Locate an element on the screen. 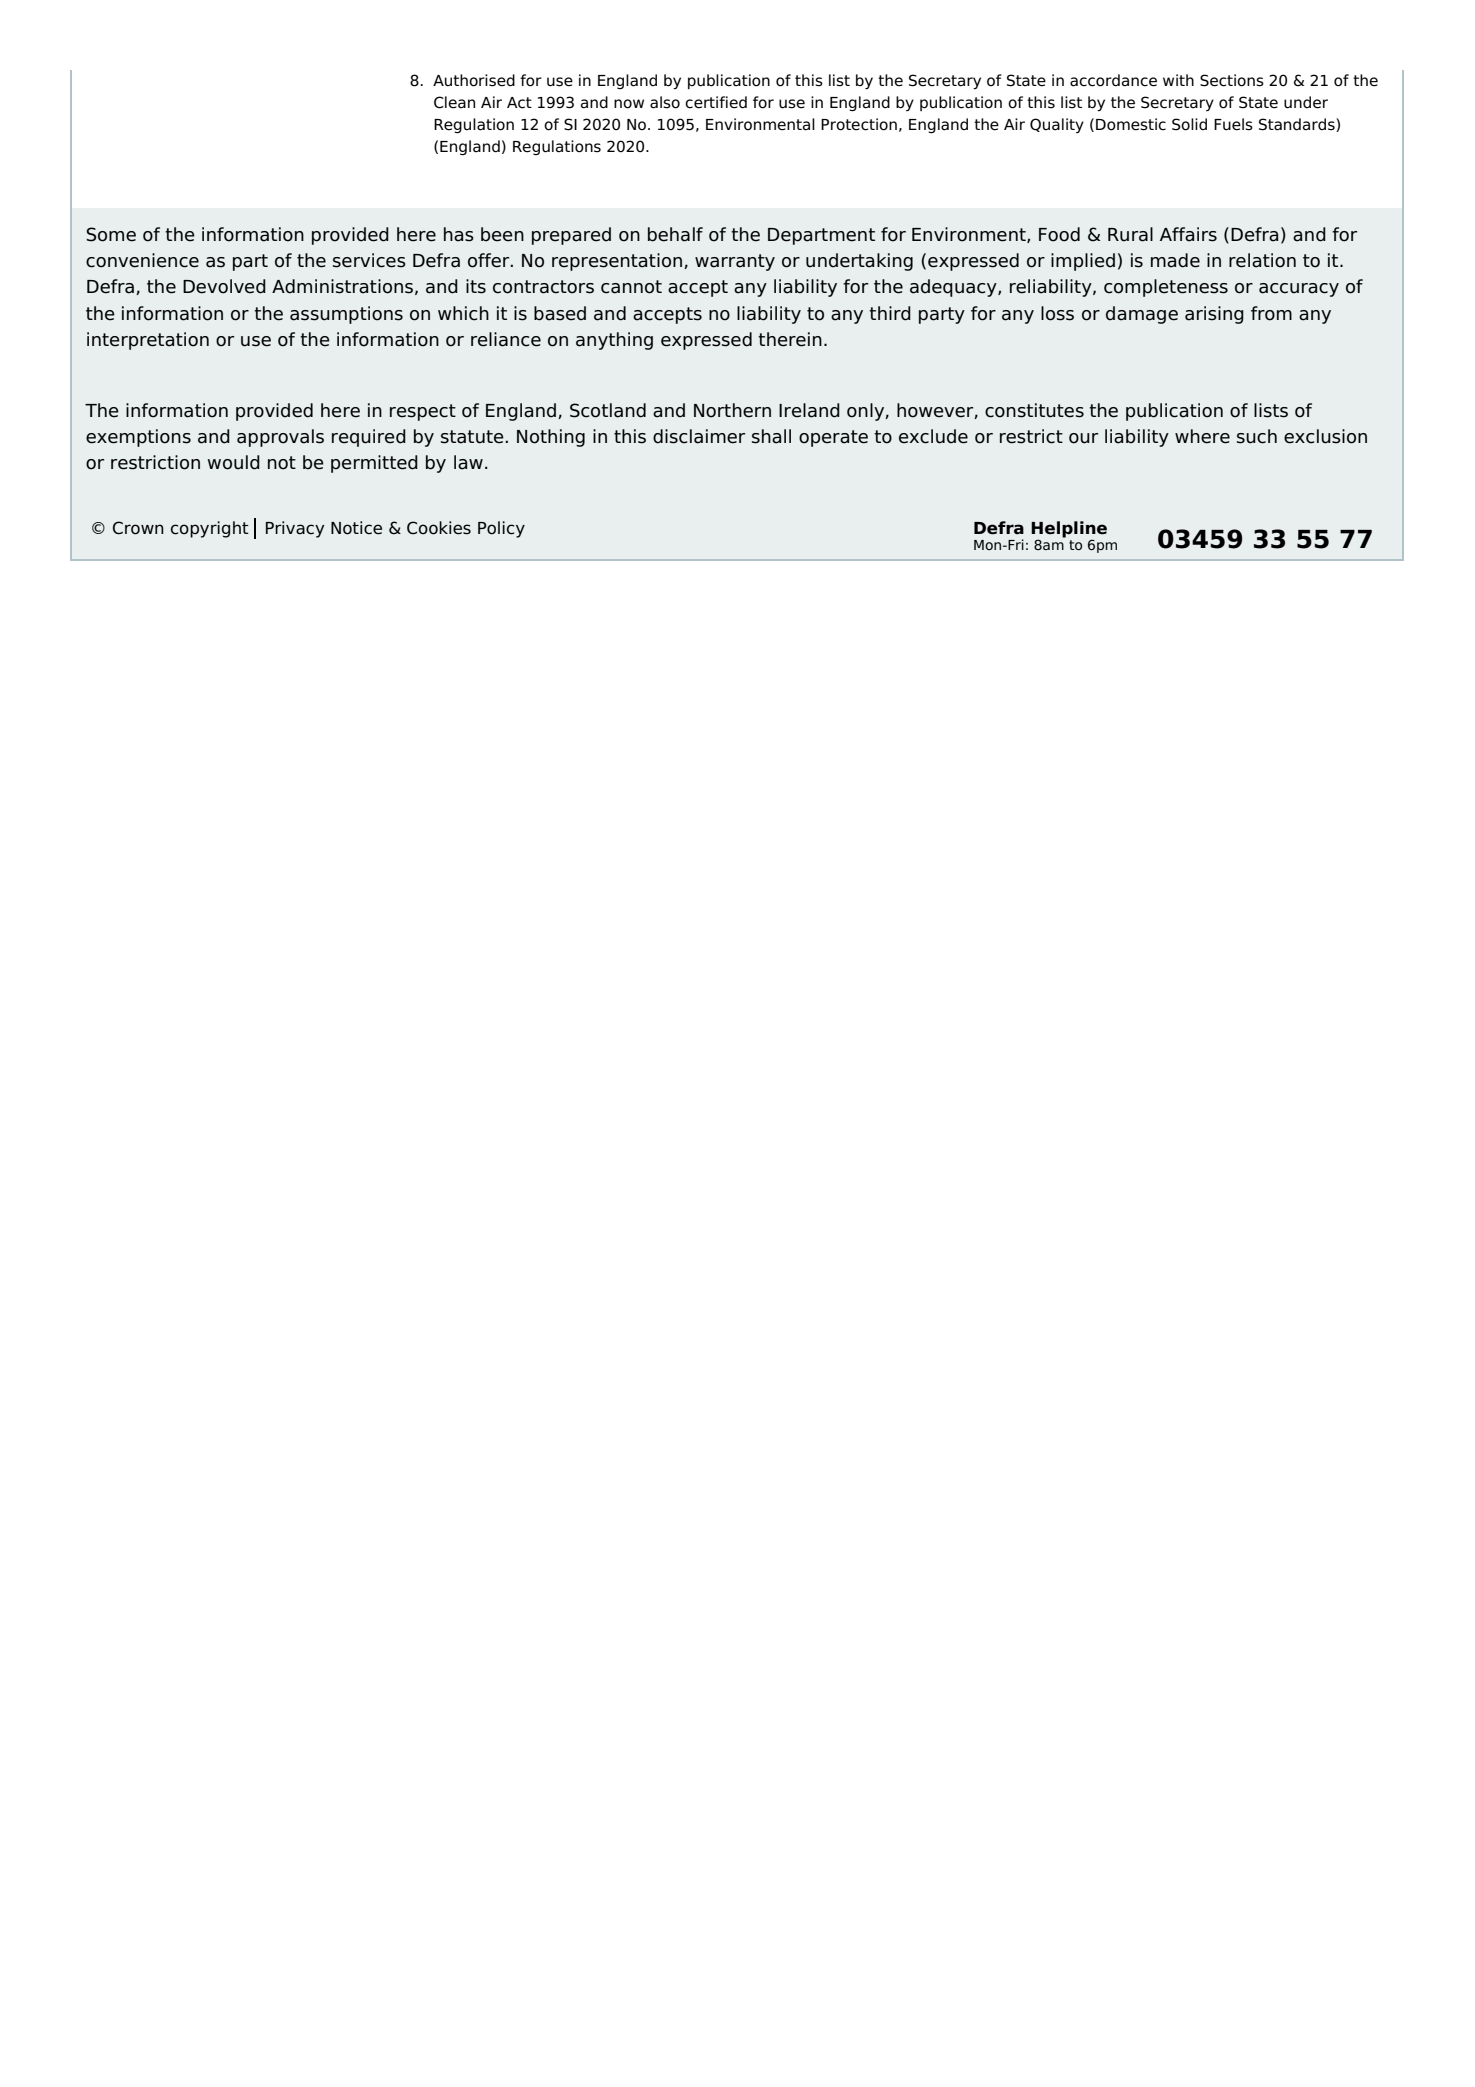 The image size is (1475, 2087). Policy is located at coordinates (501, 529).
